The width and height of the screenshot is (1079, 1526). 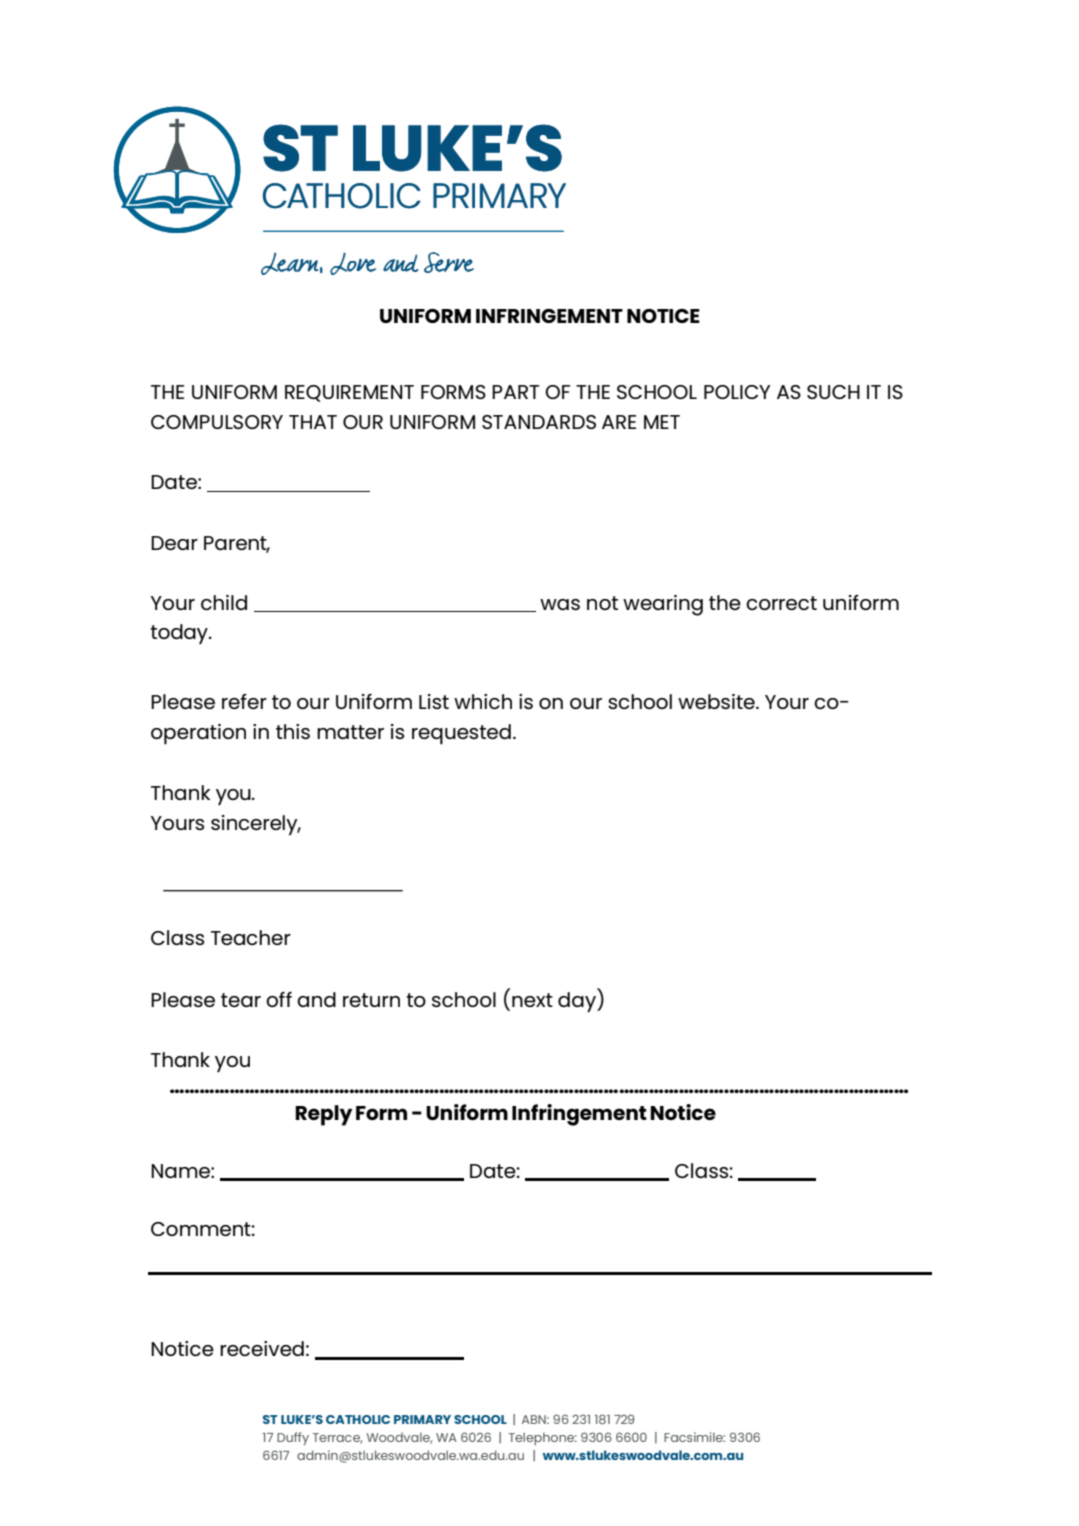 I want to click on next, so click(x=532, y=1000).
